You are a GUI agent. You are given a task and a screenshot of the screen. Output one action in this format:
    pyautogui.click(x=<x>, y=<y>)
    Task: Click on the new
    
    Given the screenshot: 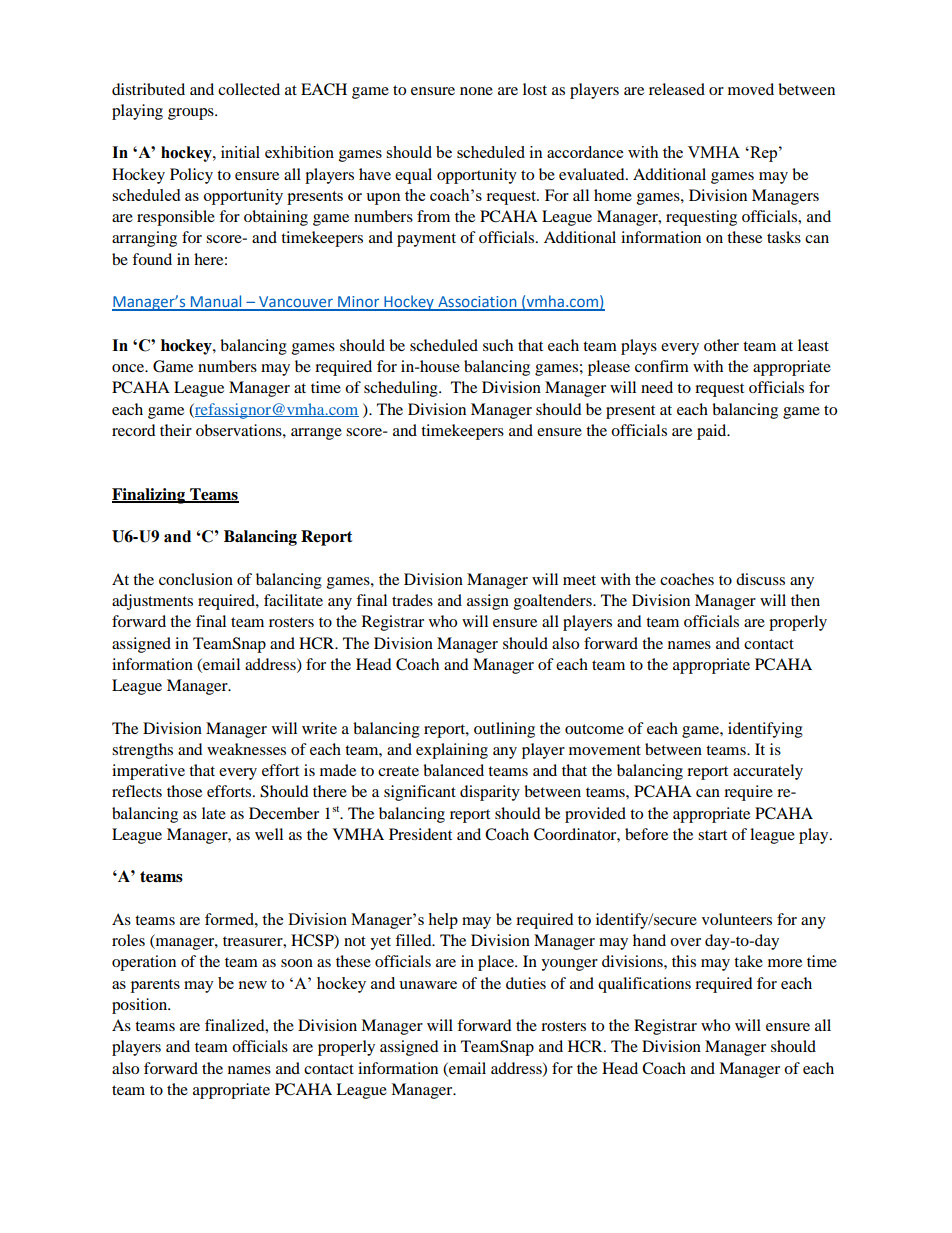 What is the action you would take?
    pyautogui.click(x=252, y=985)
